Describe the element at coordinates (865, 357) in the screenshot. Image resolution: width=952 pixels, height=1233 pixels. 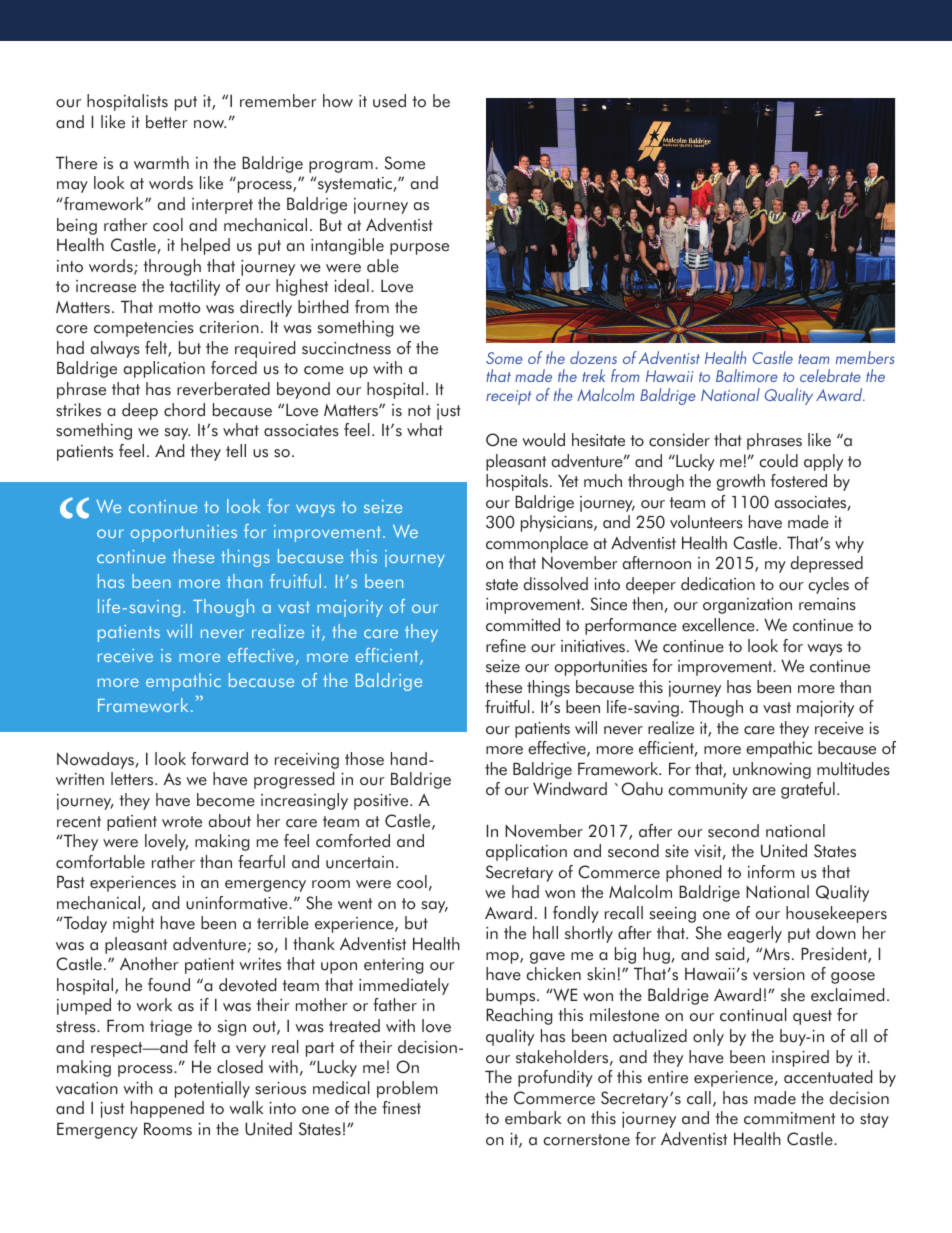
I see `members` at that location.
